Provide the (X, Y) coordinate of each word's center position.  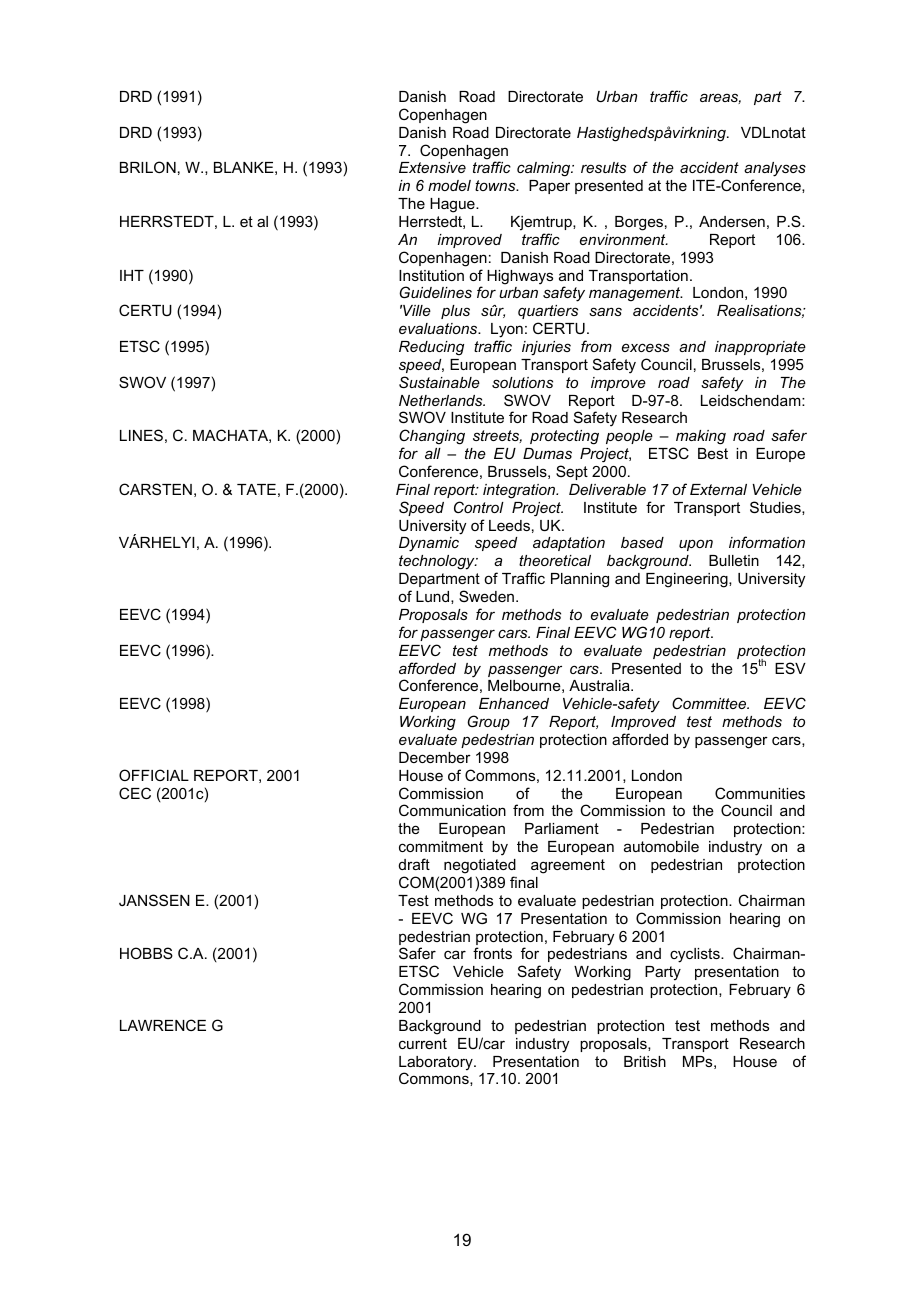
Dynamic (429, 544)
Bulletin (734, 560)
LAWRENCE (163, 1025)
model (449, 185)
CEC (135, 793)
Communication (452, 810)
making (701, 437)
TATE (256, 489)
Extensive (432, 167)
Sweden (486, 596)
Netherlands (442, 400)
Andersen (732, 221)
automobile (661, 846)
